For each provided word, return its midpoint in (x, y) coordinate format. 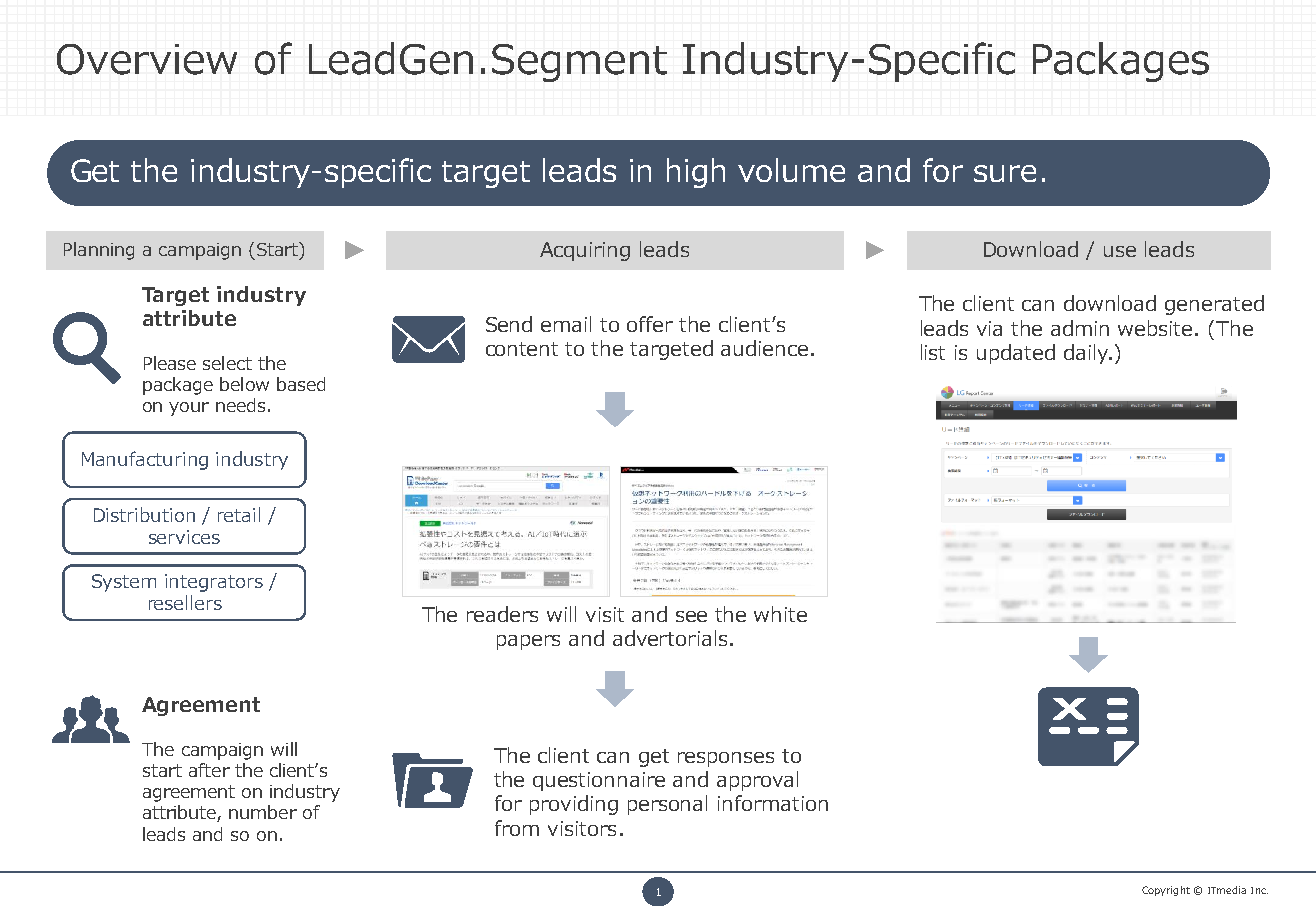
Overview (147, 59)
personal (667, 805)
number (263, 812)
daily (1087, 354)
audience (764, 348)
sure (1005, 173)
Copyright (1166, 891)
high (696, 173)
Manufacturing (145, 460)
